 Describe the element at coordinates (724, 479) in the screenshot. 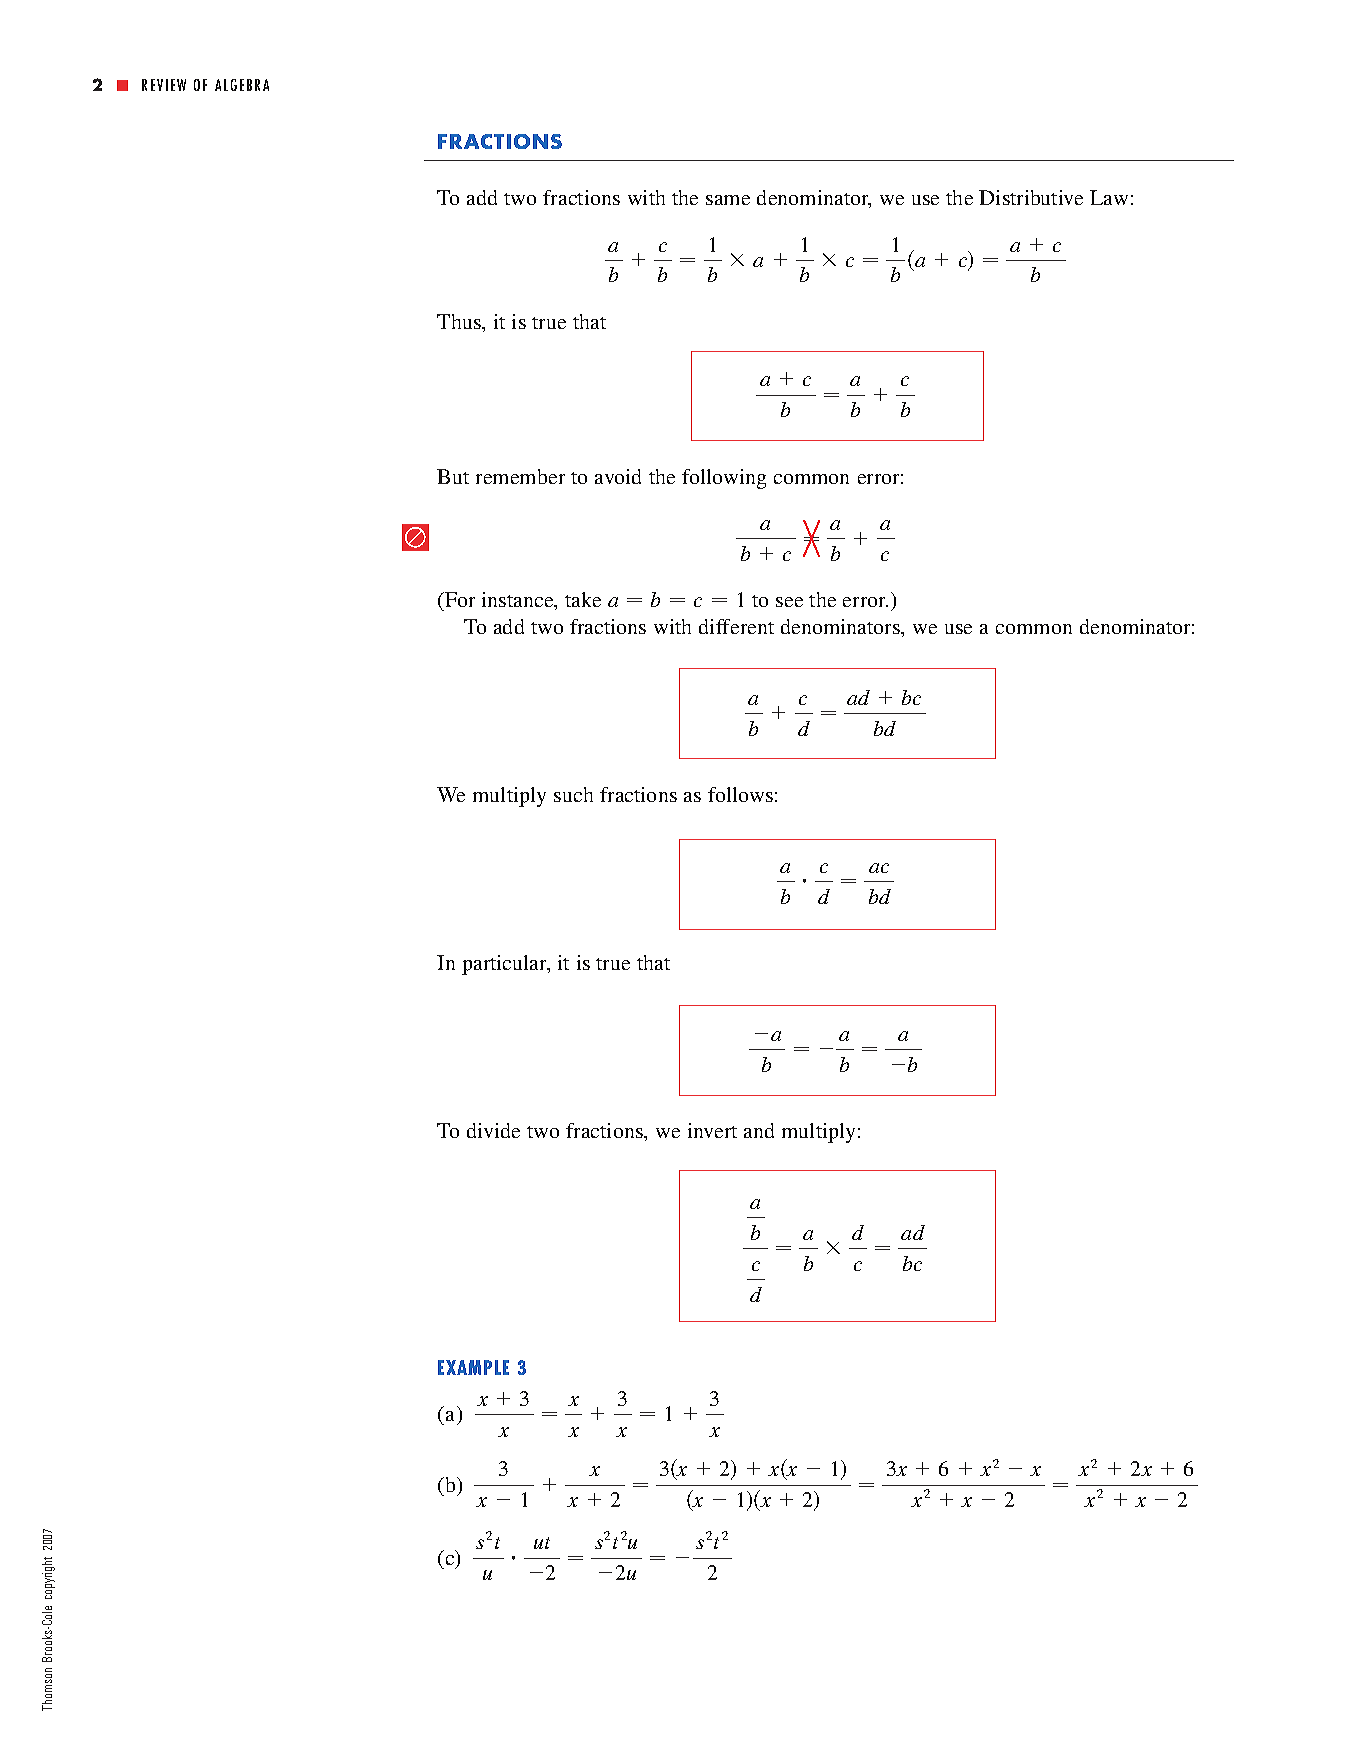

I see `following` at that location.
